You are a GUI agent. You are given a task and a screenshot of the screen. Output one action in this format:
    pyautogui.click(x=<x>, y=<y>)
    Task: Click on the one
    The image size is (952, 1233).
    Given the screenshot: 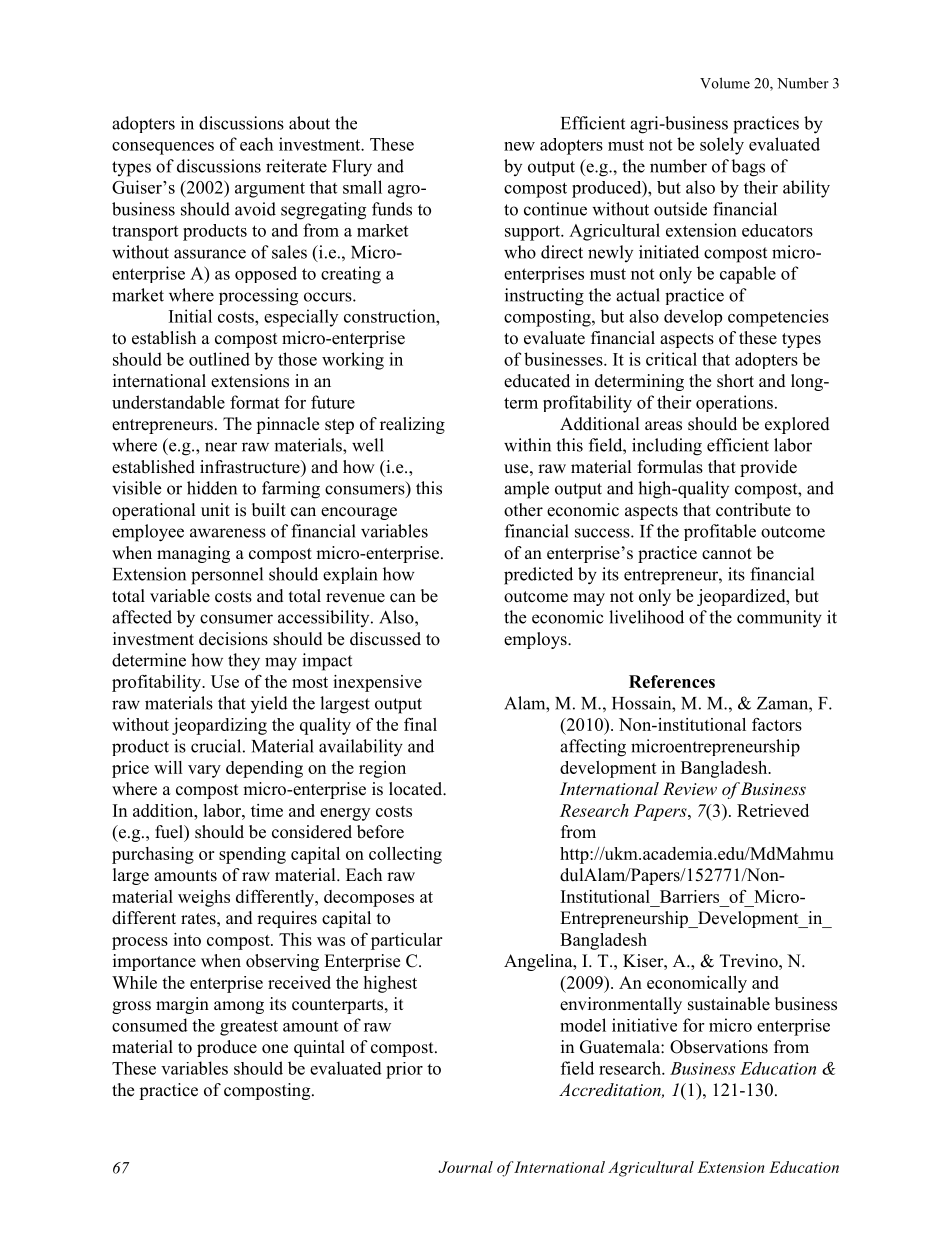 What is the action you would take?
    pyautogui.click(x=275, y=1049)
